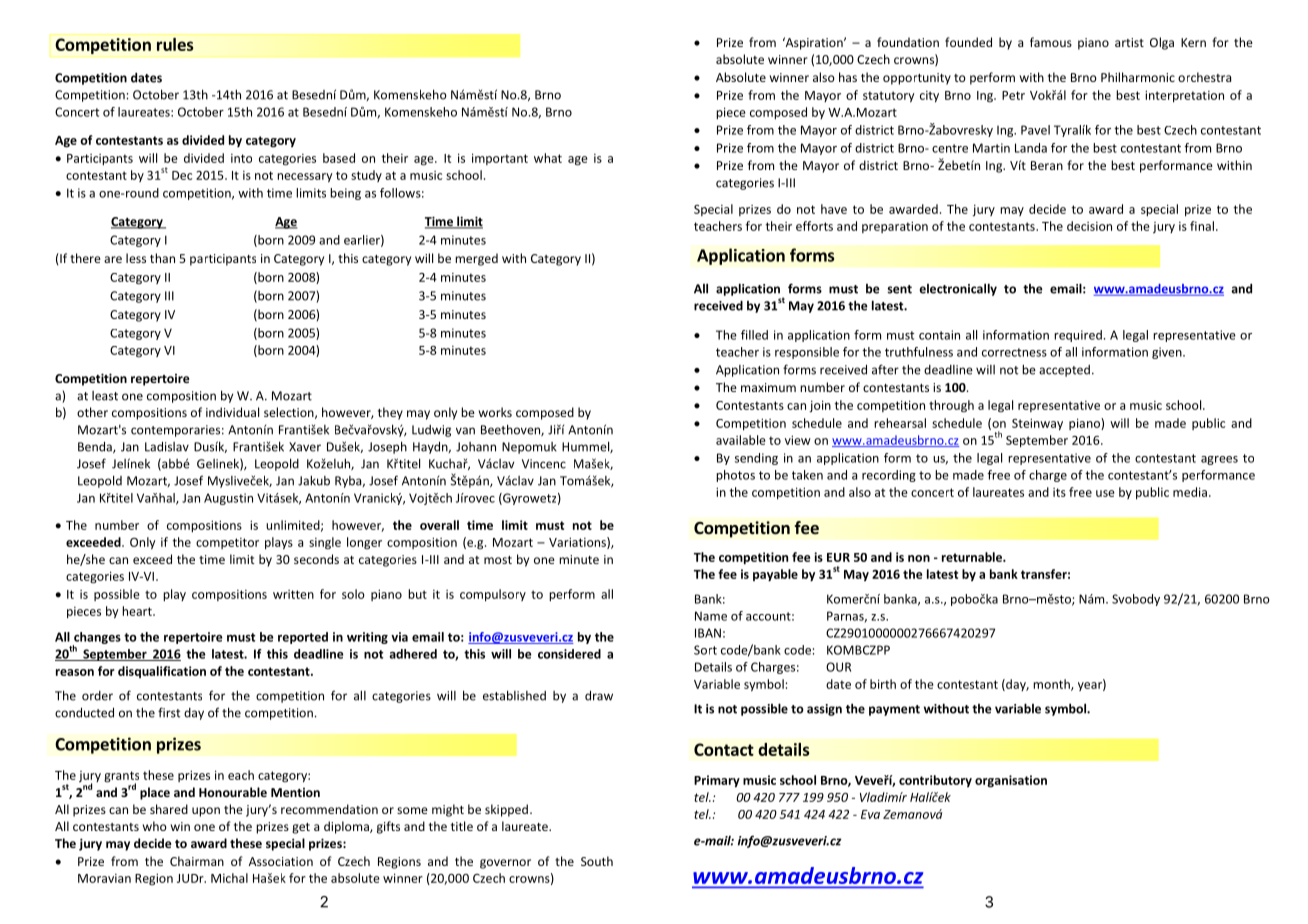 The image size is (1308, 924). What do you see at coordinates (1138, 77) in the image?
I see `Philharmonic` at bounding box center [1138, 77].
